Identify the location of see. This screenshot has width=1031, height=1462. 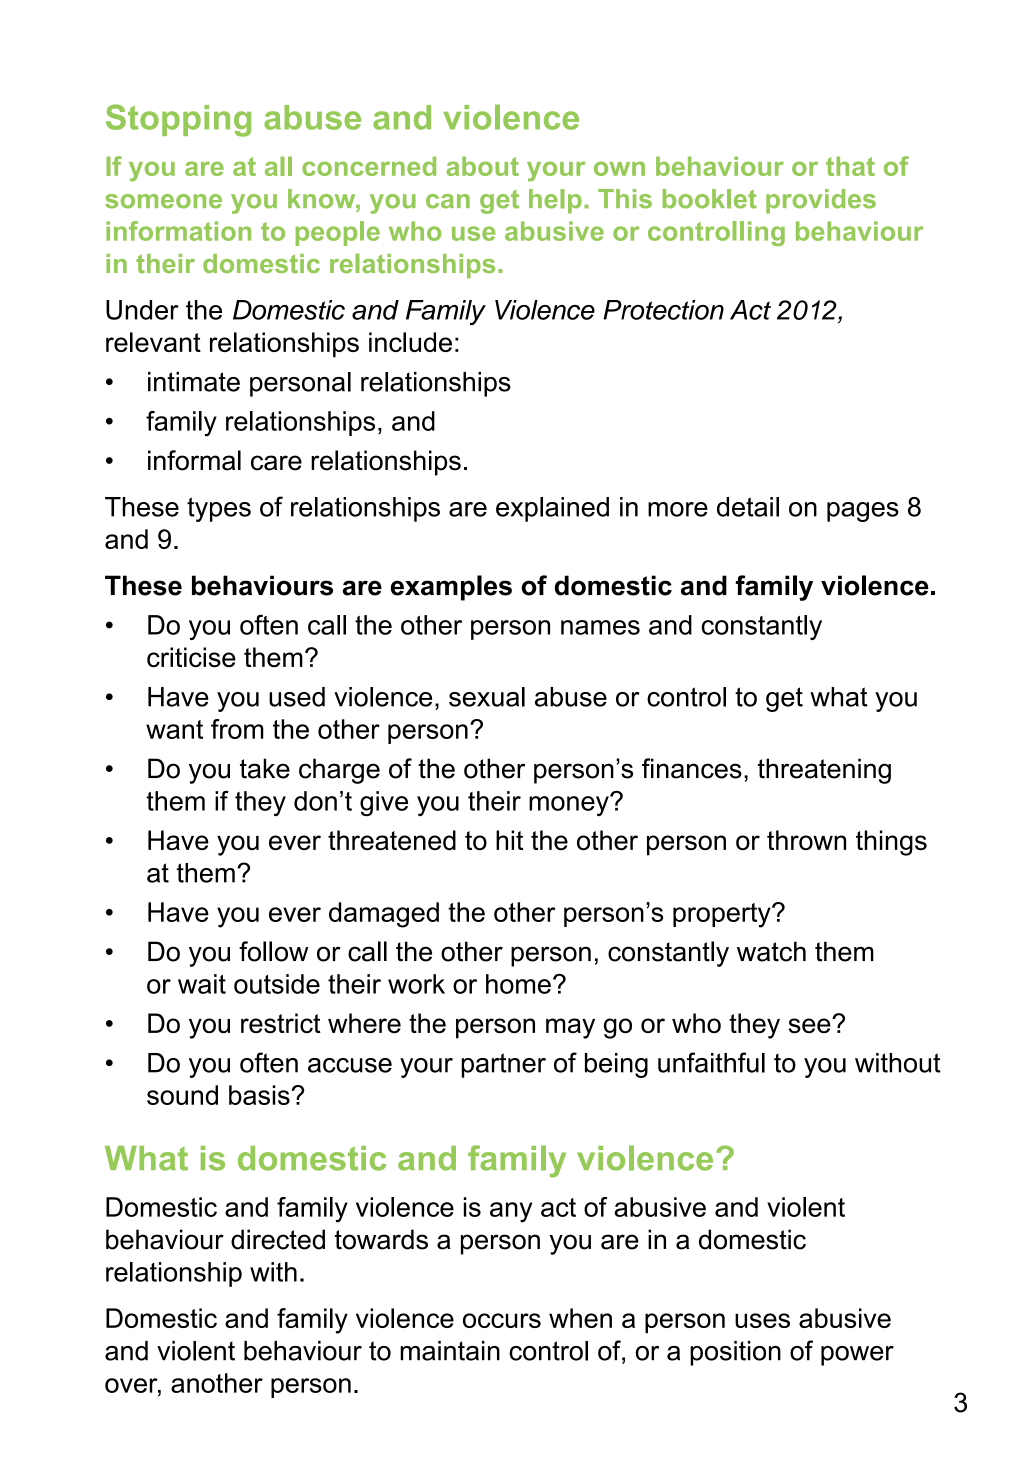
(811, 1026).
